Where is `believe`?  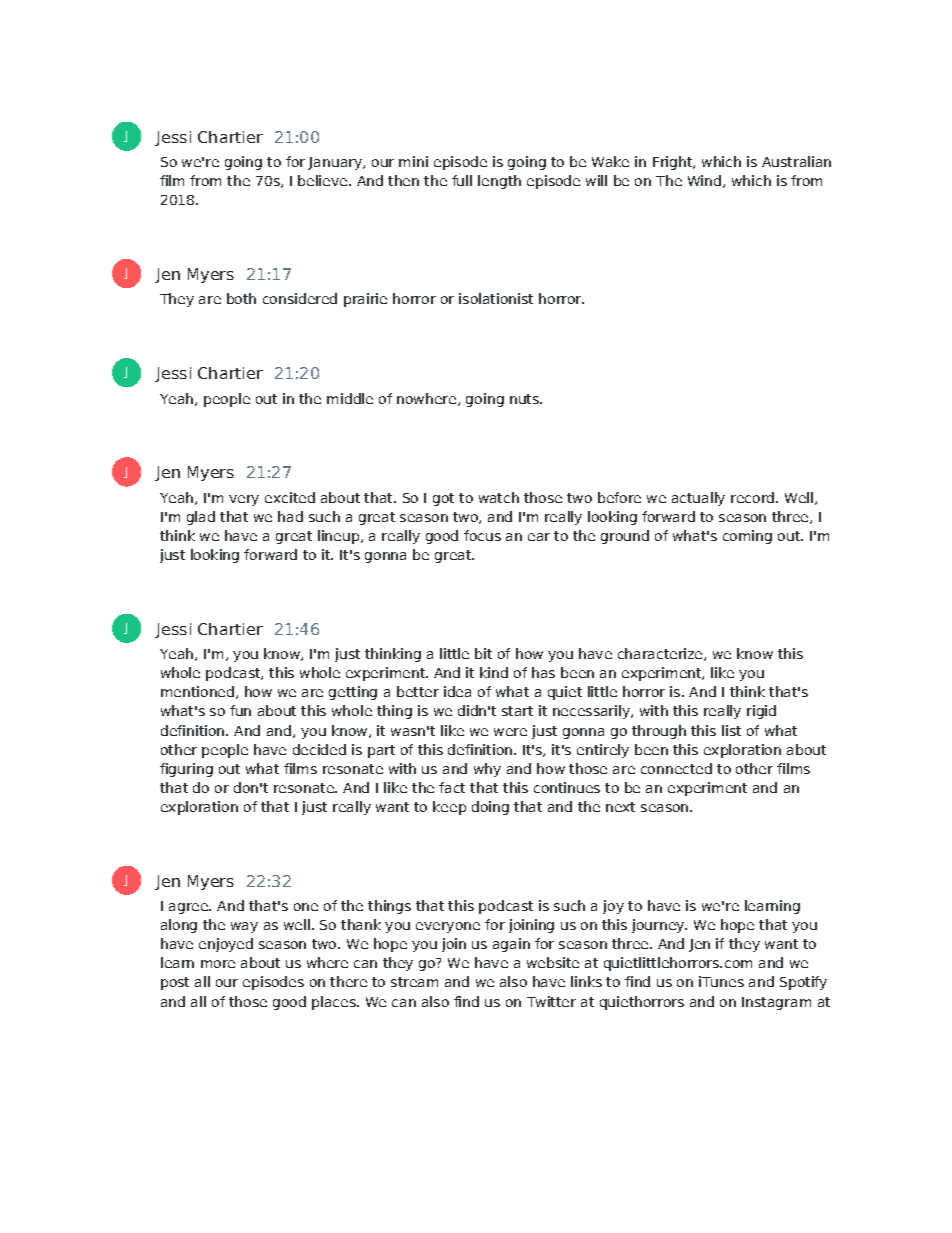 believe is located at coordinates (322, 180).
